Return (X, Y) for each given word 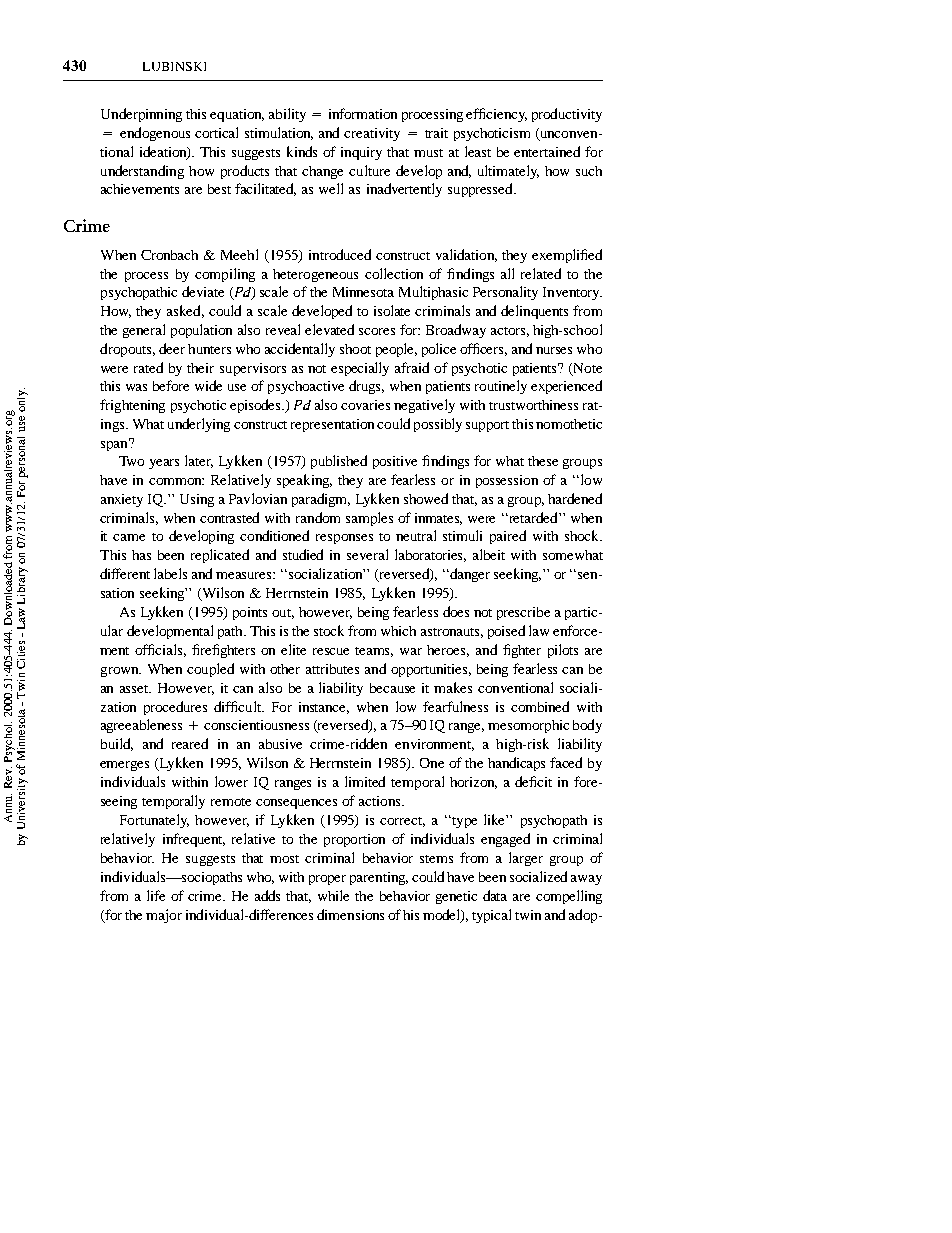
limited (365, 781)
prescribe (523, 613)
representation (332, 425)
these (543, 461)
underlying (199, 425)
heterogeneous (315, 275)
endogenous (155, 134)
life (156, 895)
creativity (372, 134)
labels (170, 573)
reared (190, 743)
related (541, 273)
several (367, 554)
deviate (203, 291)
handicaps (516, 764)
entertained (547, 151)
